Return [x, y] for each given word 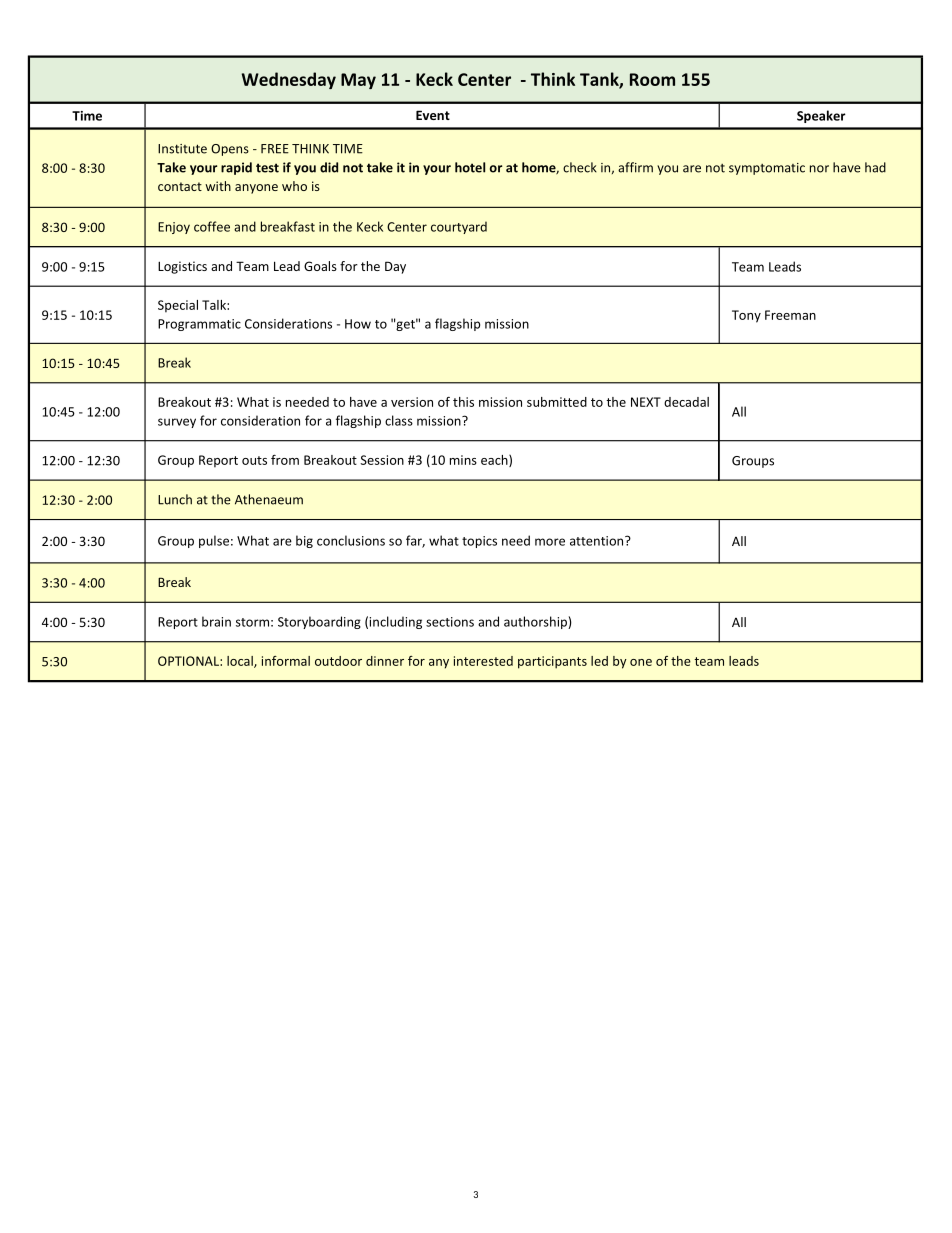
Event [433, 115]
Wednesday [289, 80]
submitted [557, 402]
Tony [746, 316]
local [241, 662]
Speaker [821, 116]
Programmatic [199, 325]
